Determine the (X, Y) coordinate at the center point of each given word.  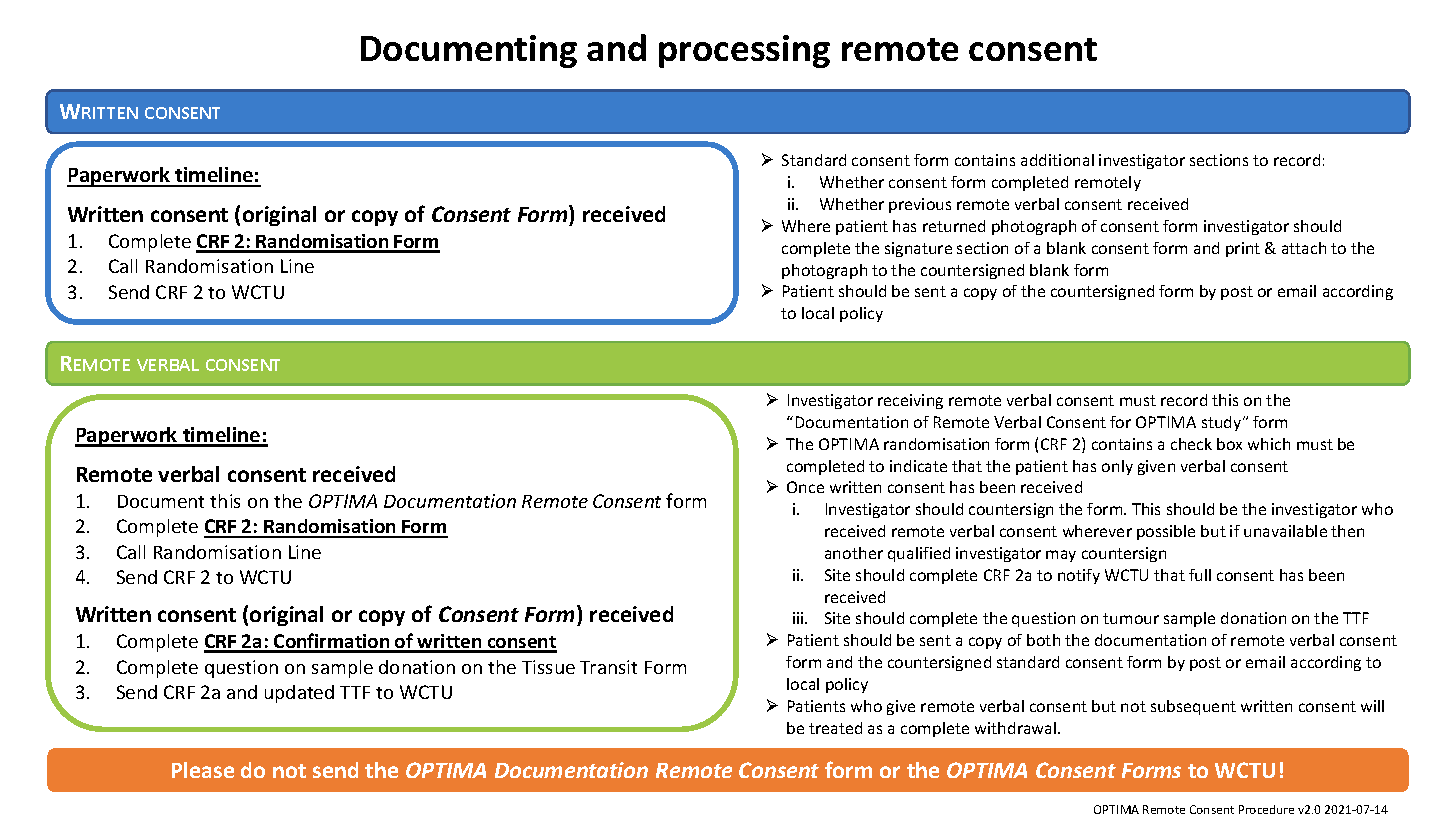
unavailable (1285, 531)
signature (918, 249)
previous (920, 205)
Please (203, 770)
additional (1057, 160)
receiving (910, 401)
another (854, 553)
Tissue (548, 667)
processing (744, 51)
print (1243, 249)
